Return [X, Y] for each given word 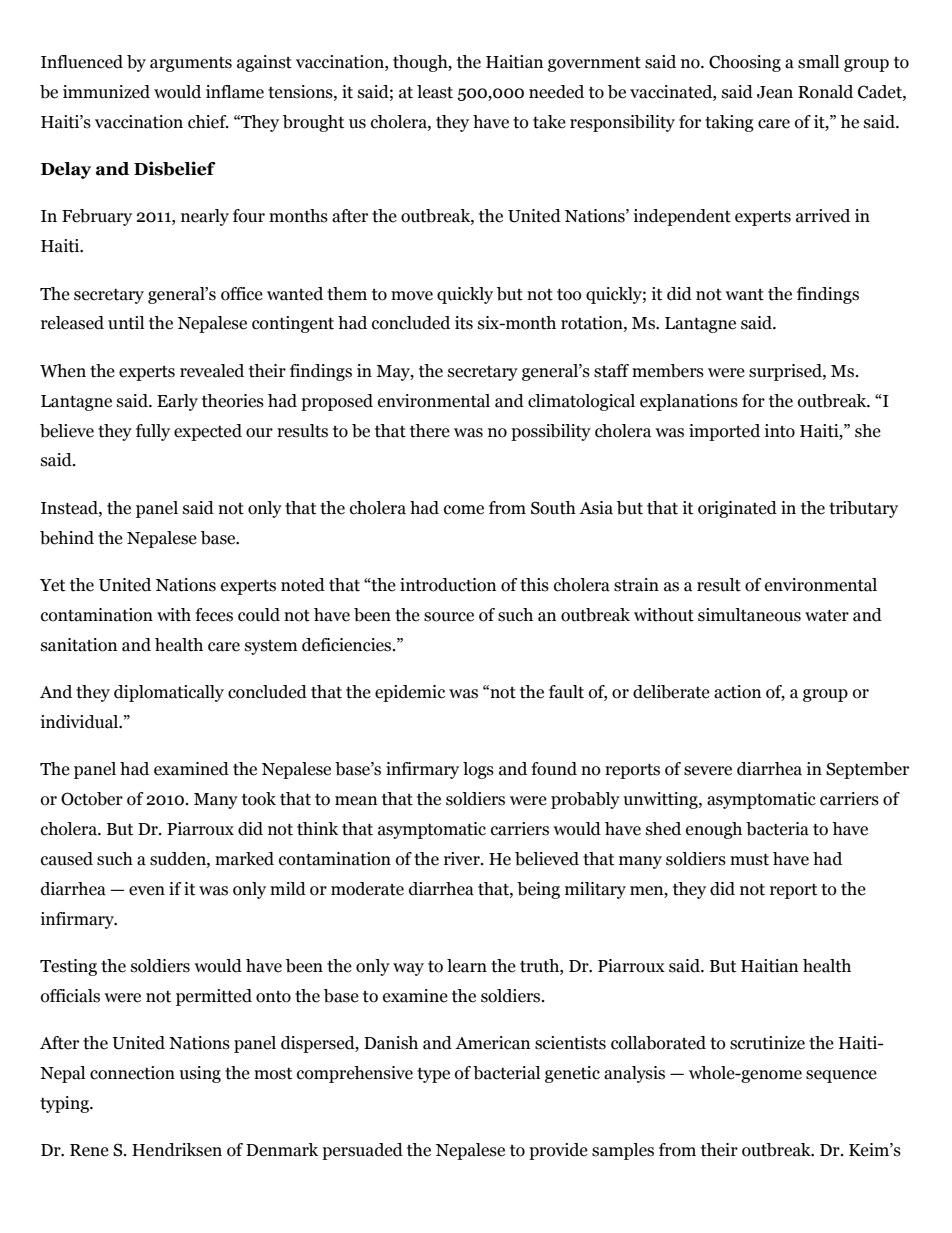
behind [67, 538]
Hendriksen [177, 1150]
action [737, 692]
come [464, 510]
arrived [823, 216]
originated [737, 509]
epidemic [410, 693]
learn [467, 966]
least [435, 92]
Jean [775, 92]
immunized [106, 92]
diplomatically [169, 693]
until [126, 323]
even [147, 891]
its [464, 323]
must [749, 860]
